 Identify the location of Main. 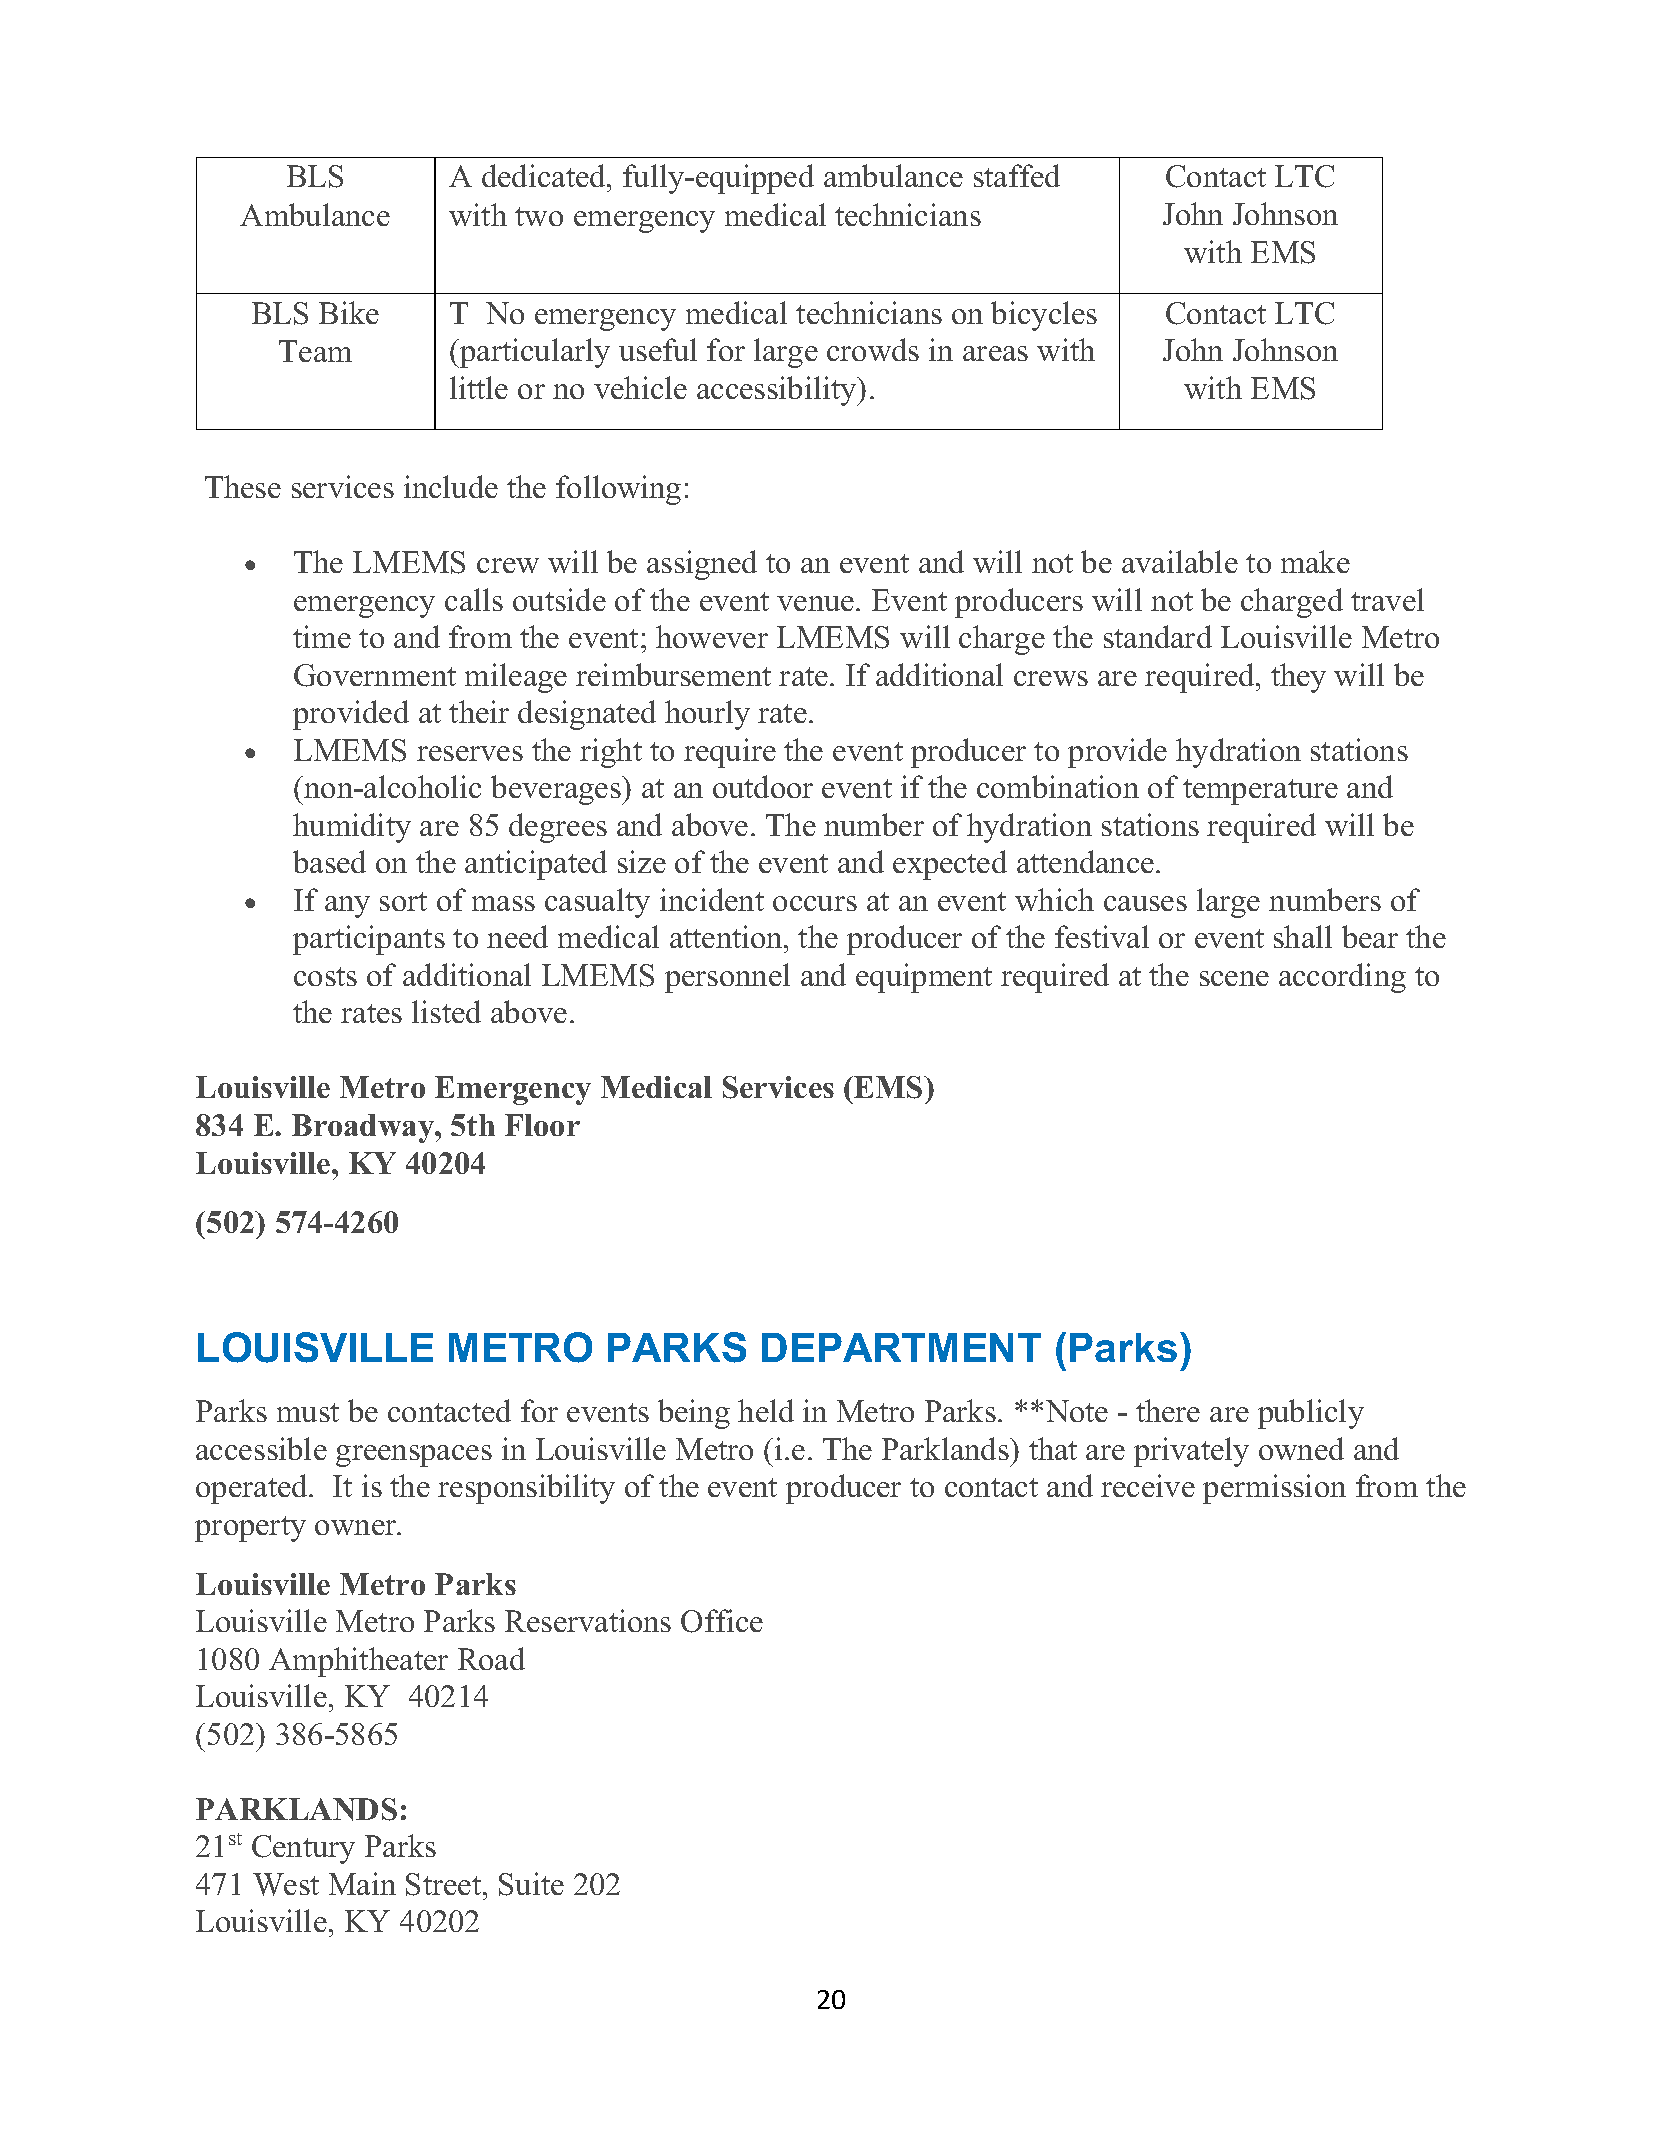
(362, 1883).
